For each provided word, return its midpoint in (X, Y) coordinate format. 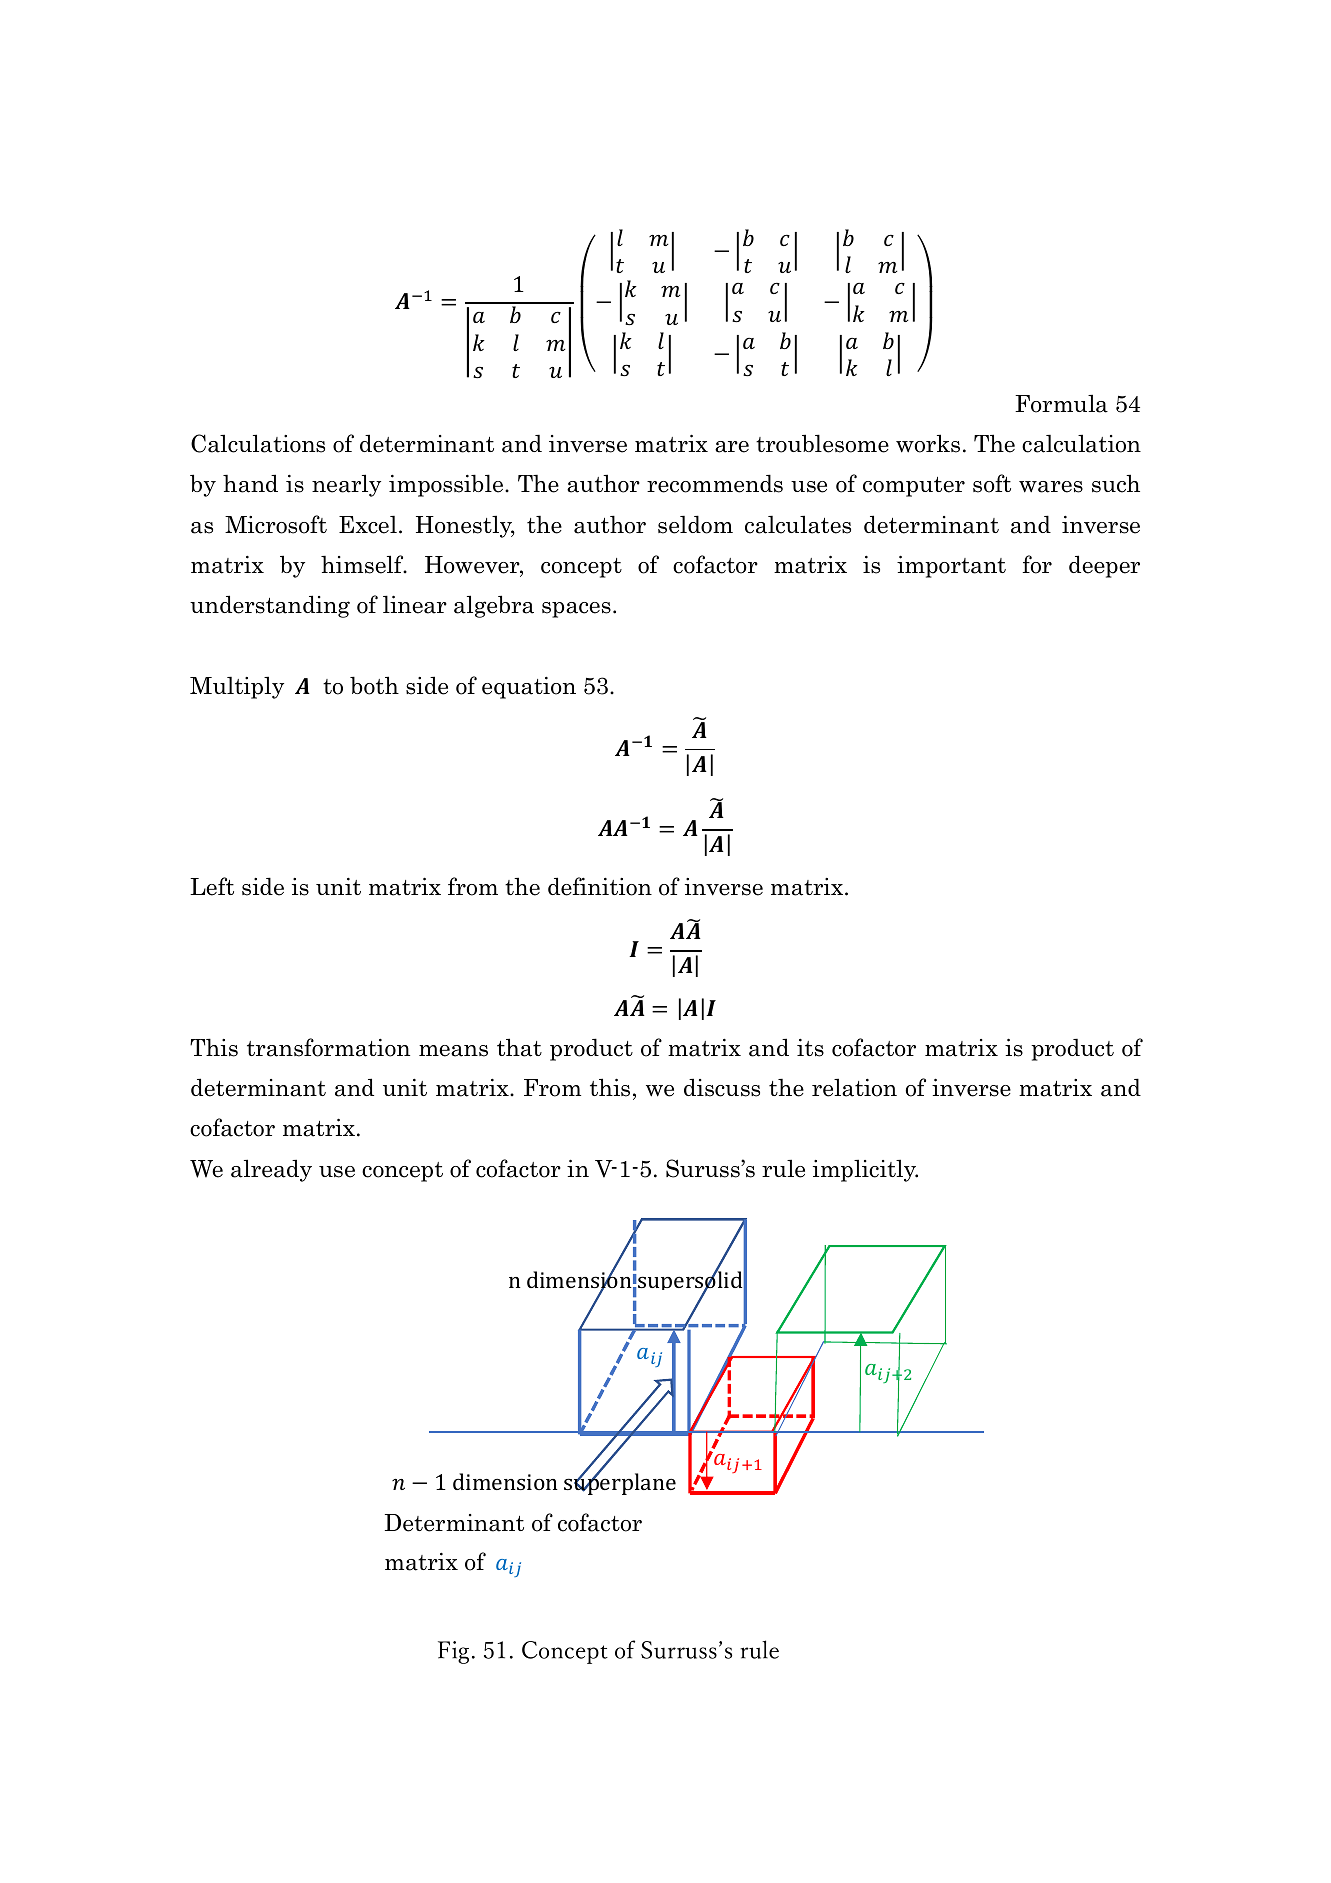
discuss (722, 1087)
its (810, 1048)
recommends (715, 483)
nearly (346, 485)
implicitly (865, 1170)
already (271, 1170)
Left (212, 886)
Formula (1061, 403)
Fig (453, 1652)
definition (600, 886)
